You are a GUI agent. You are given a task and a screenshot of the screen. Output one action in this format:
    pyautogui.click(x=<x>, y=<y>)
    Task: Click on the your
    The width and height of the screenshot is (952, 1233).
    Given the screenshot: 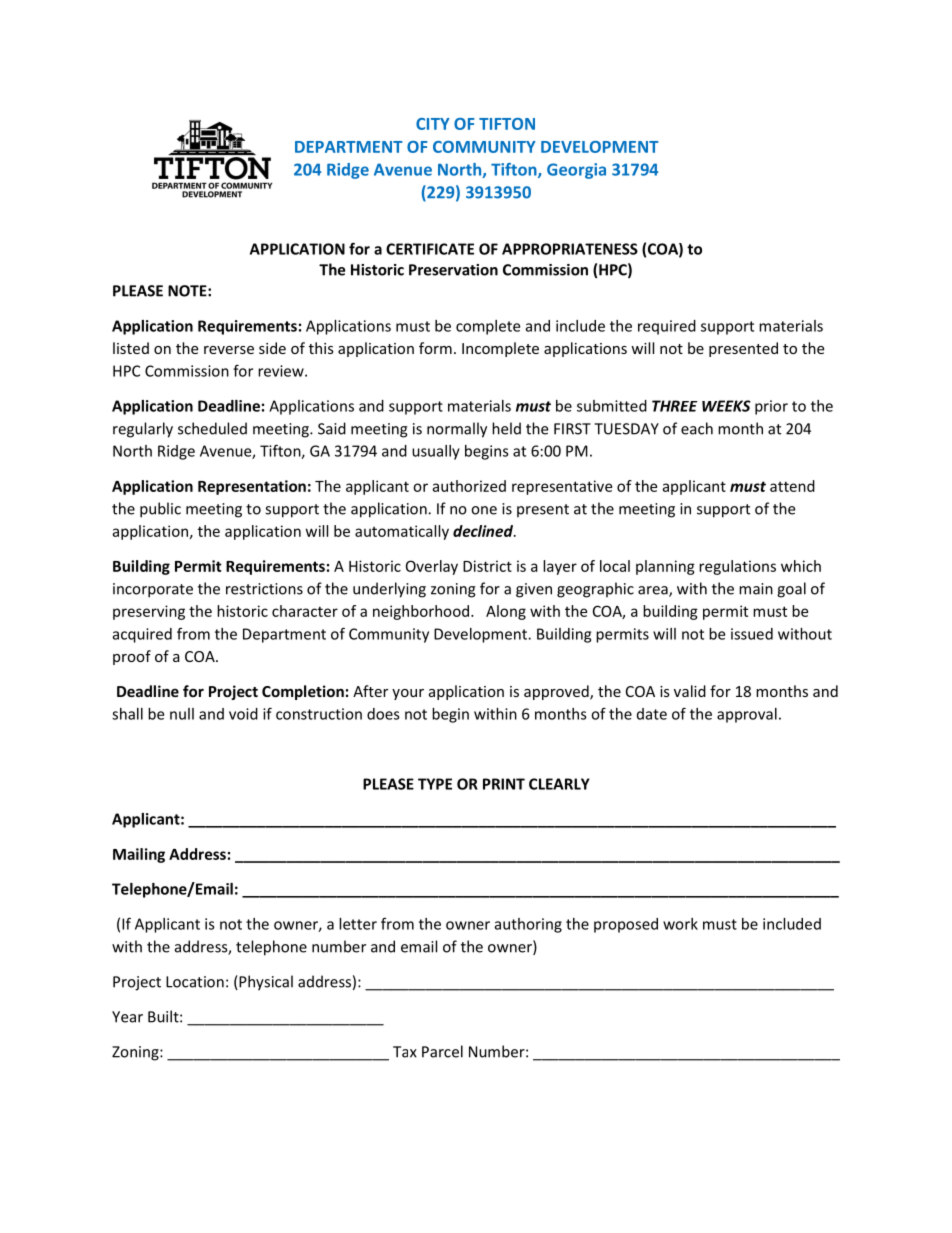 What is the action you would take?
    pyautogui.click(x=408, y=694)
